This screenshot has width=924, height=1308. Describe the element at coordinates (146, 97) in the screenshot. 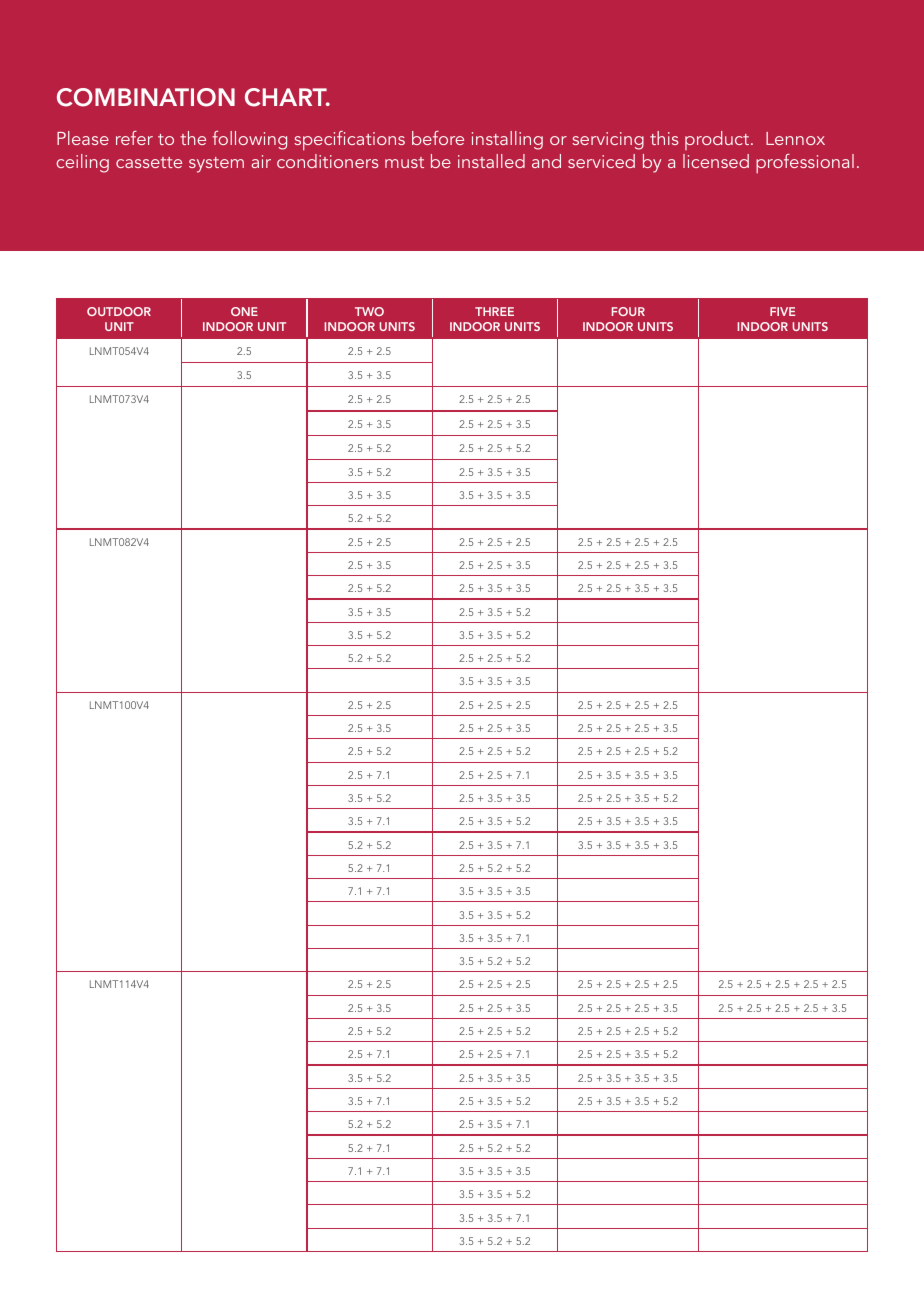

I see `COMBINATION` at that location.
